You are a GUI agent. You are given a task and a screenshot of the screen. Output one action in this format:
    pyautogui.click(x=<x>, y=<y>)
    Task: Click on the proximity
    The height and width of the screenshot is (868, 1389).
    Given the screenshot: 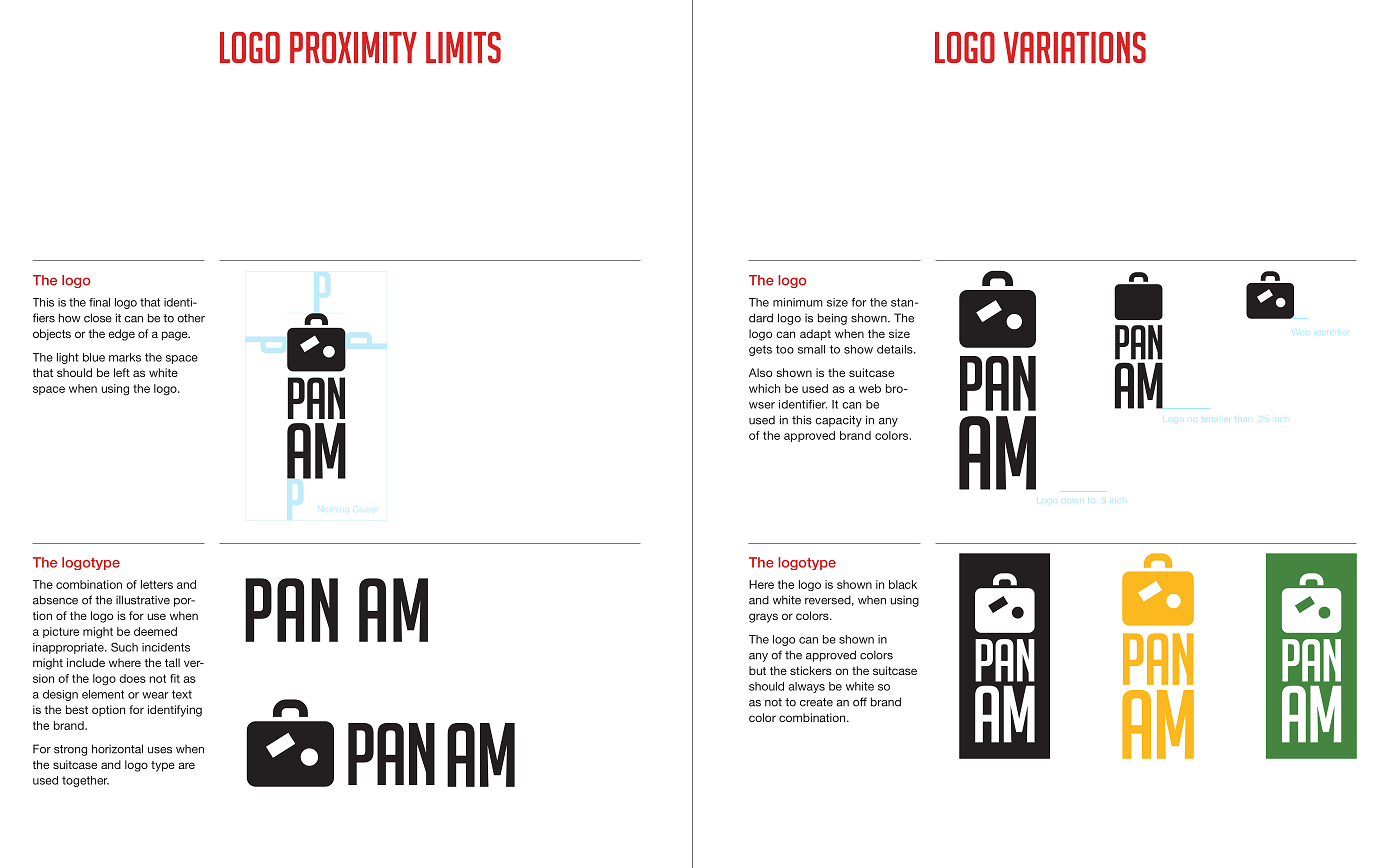 What is the action you would take?
    pyautogui.click(x=353, y=47)
